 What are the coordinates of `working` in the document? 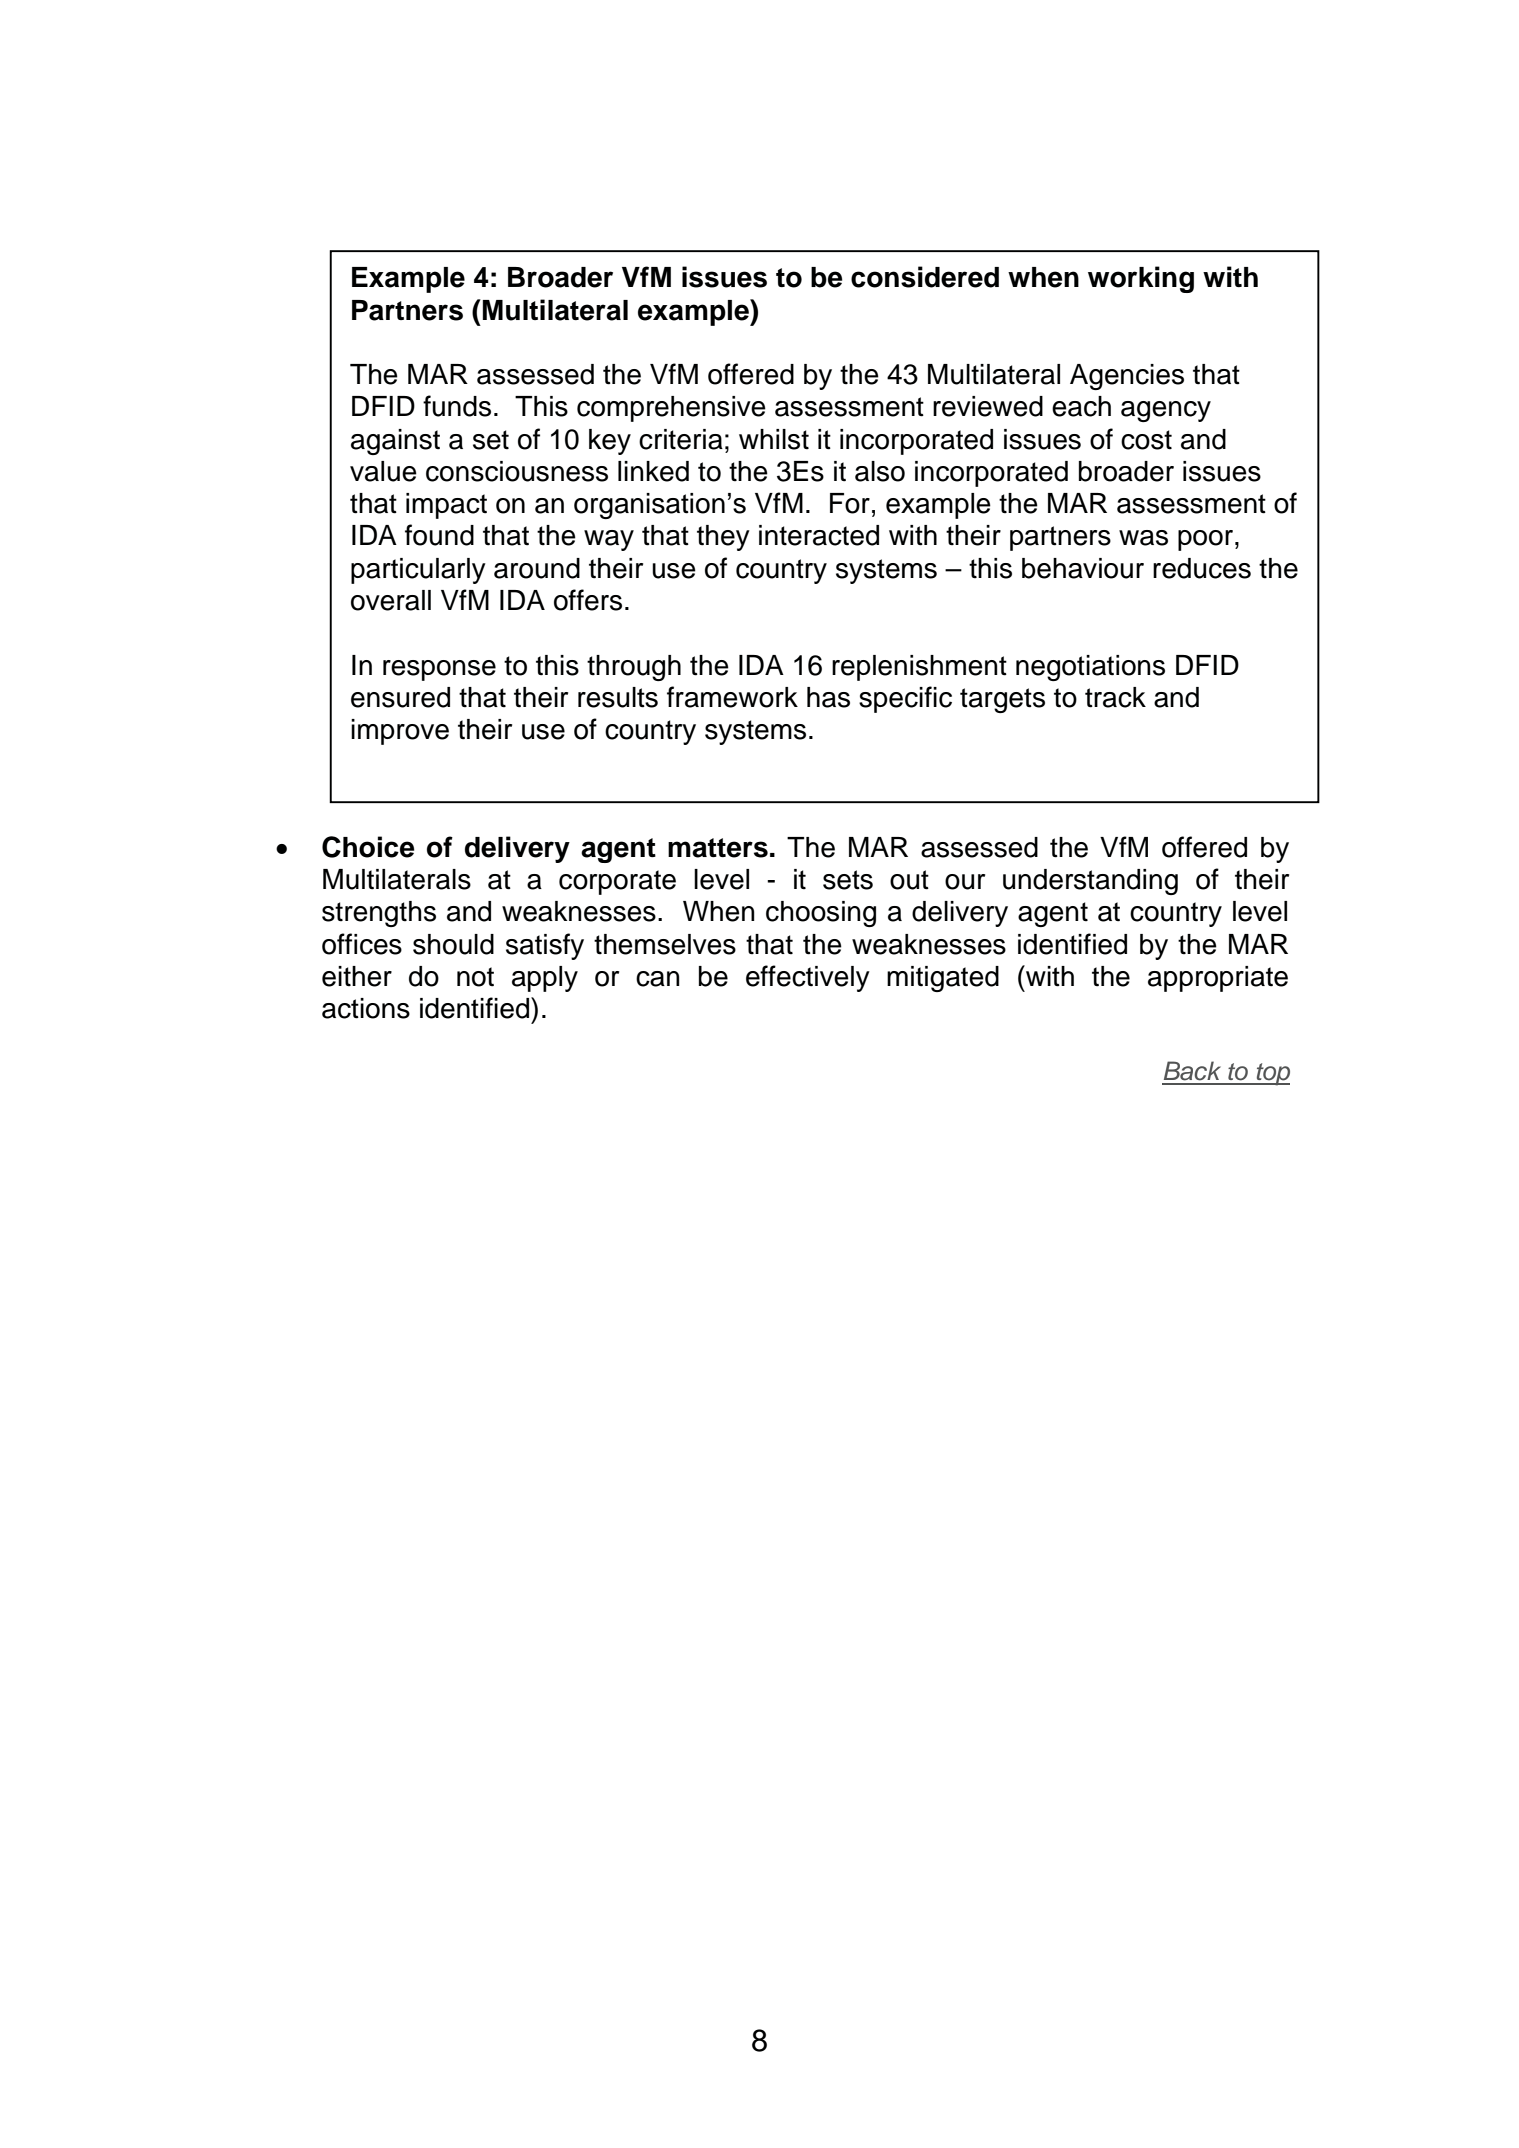 It's located at (1141, 279).
